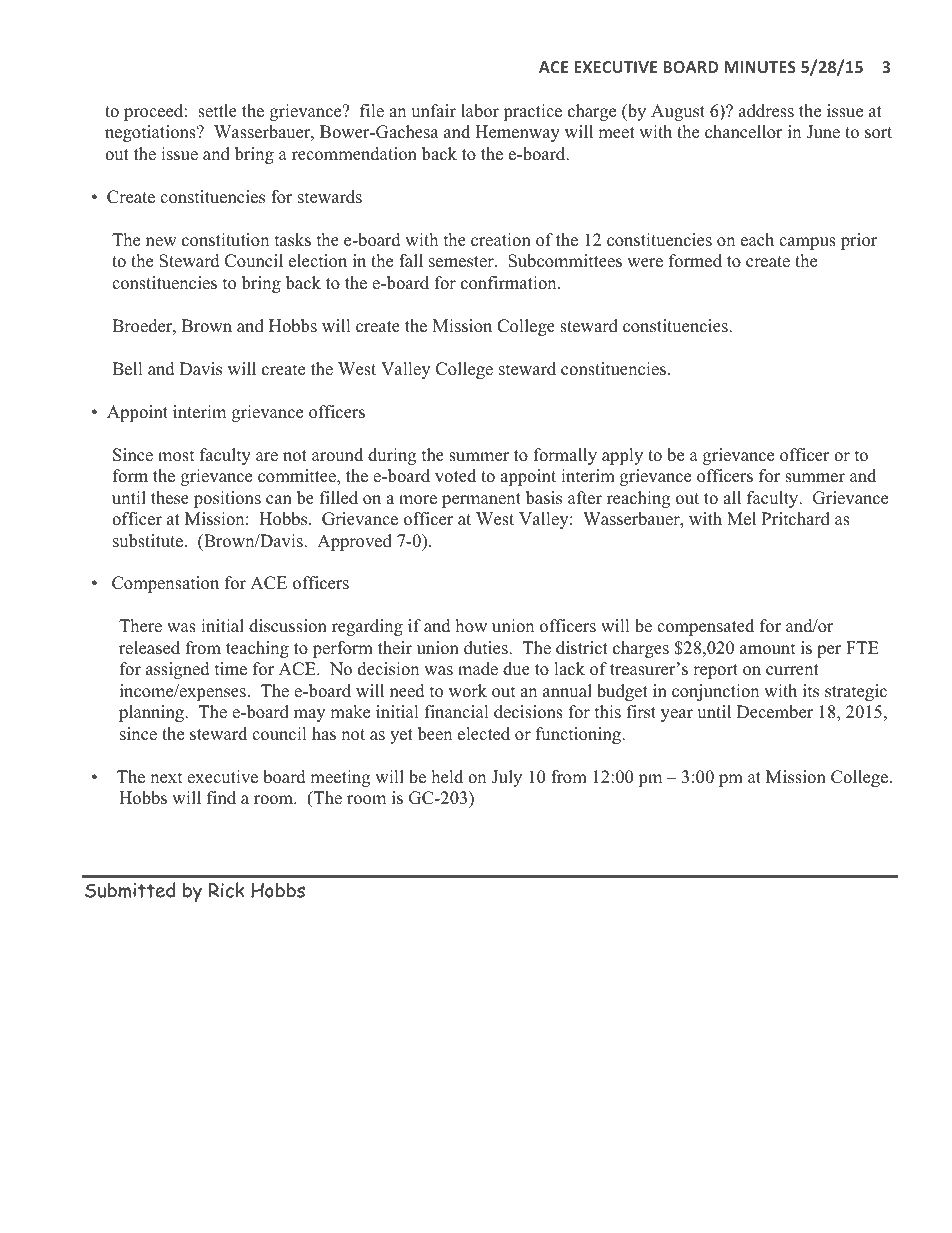  What do you see at coordinates (127, 369) in the screenshot?
I see `Bell` at bounding box center [127, 369].
